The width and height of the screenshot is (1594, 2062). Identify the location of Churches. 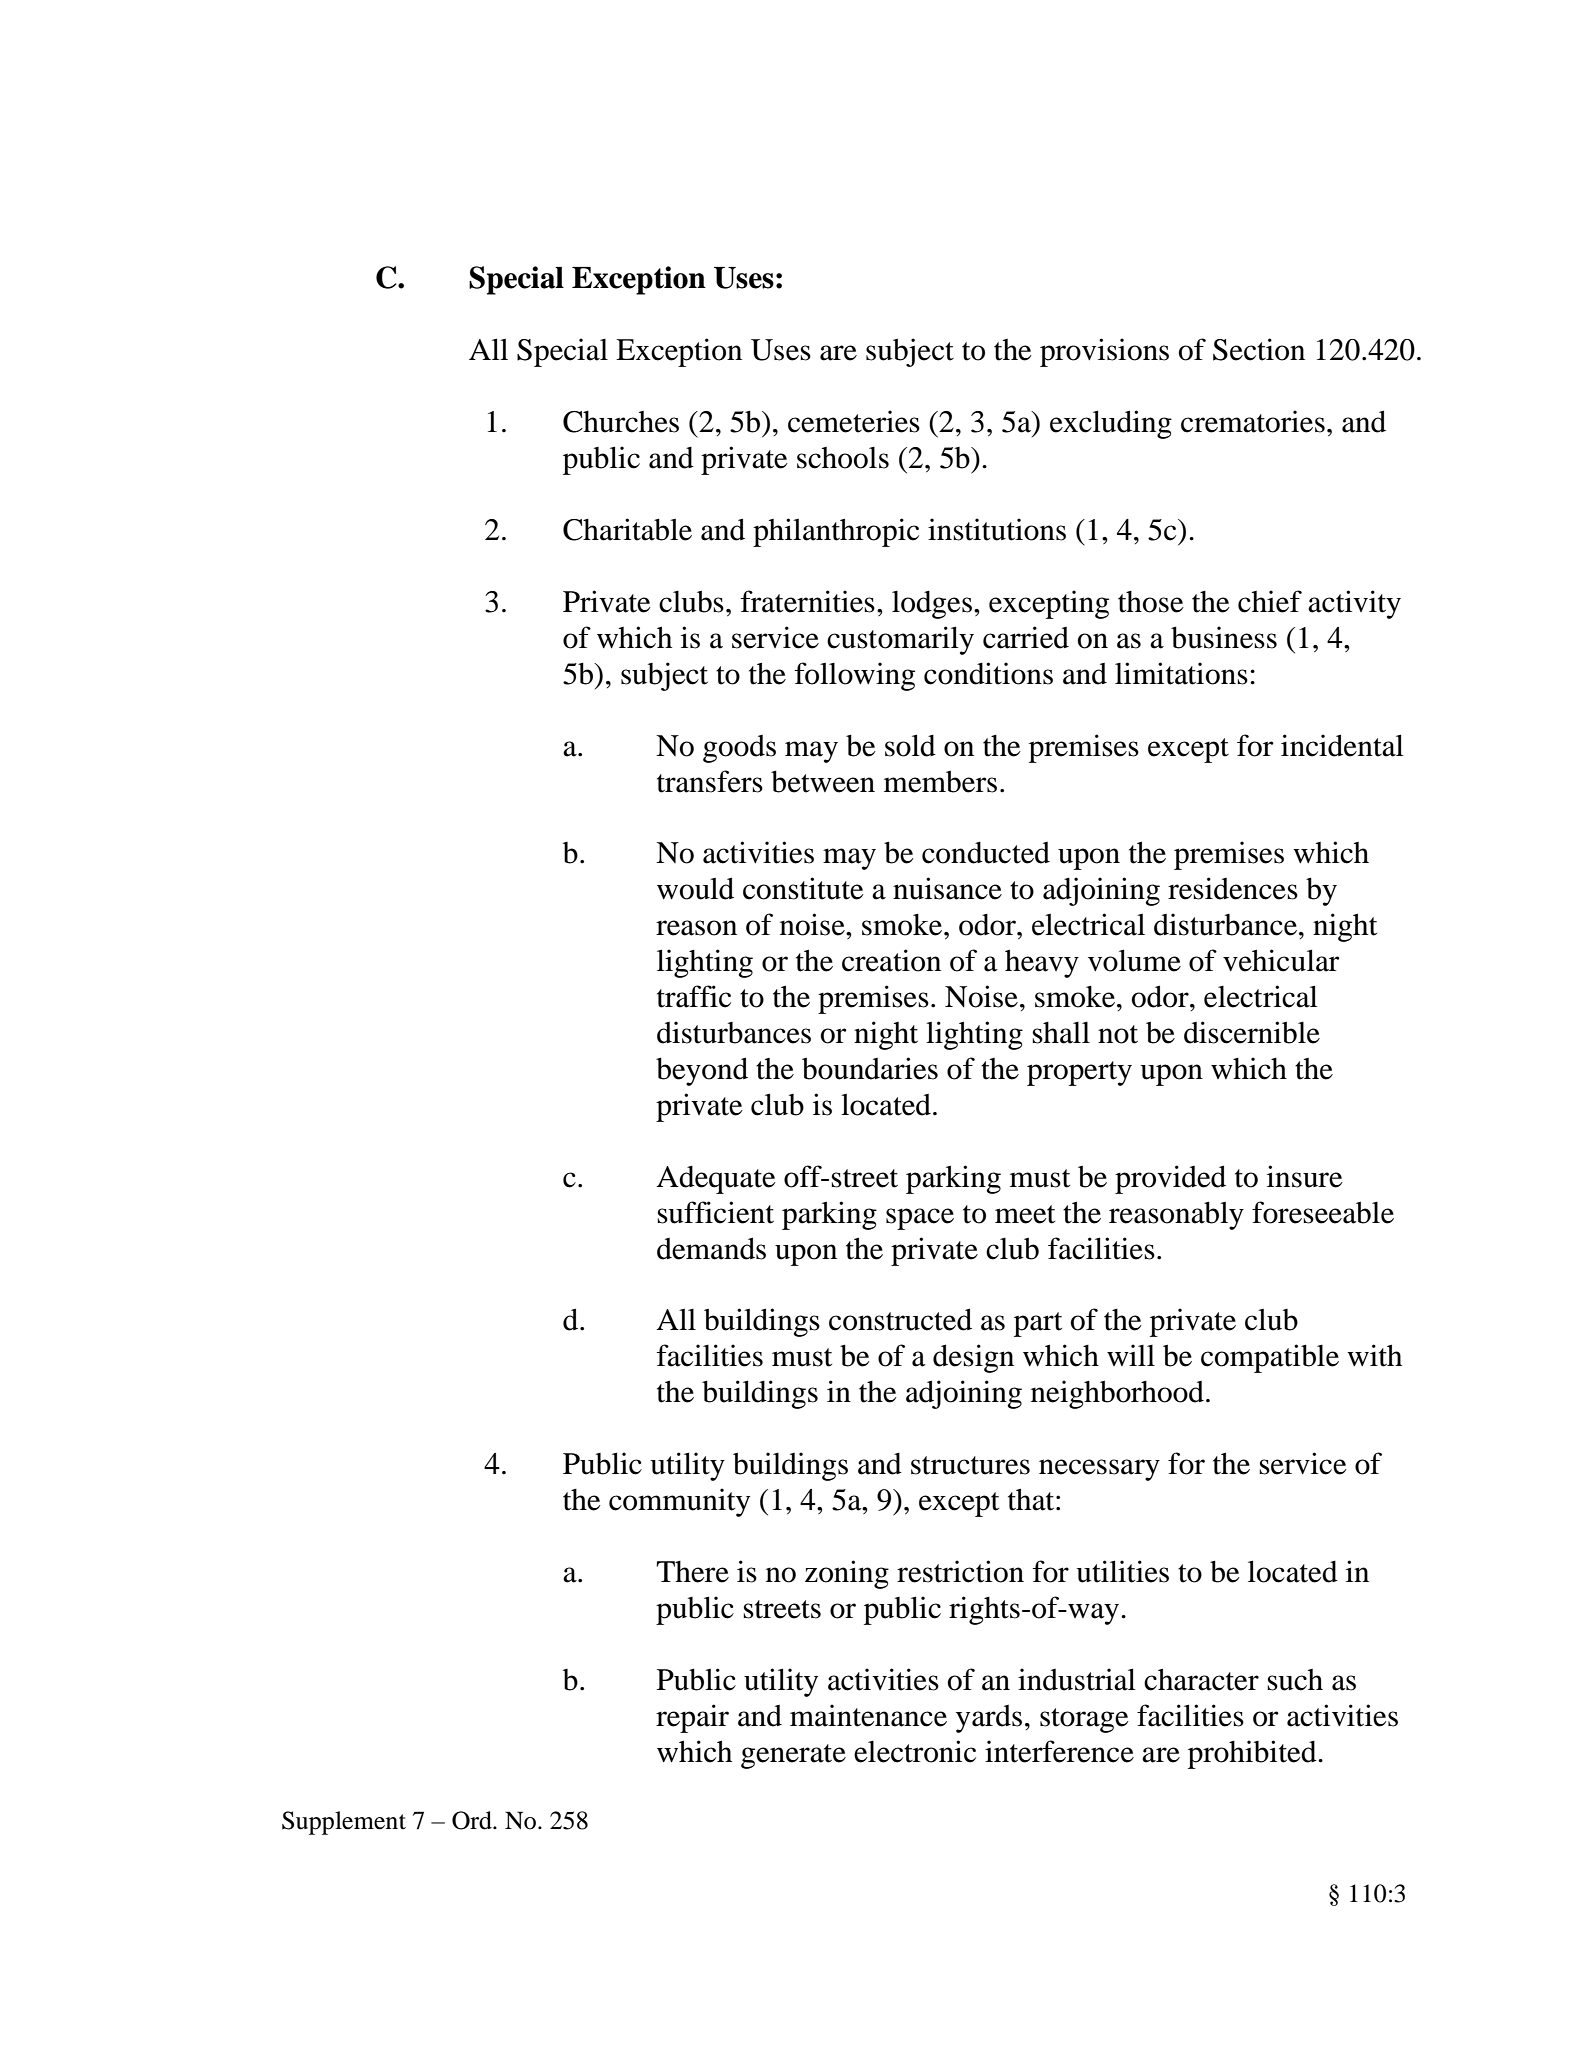
(621, 422).
